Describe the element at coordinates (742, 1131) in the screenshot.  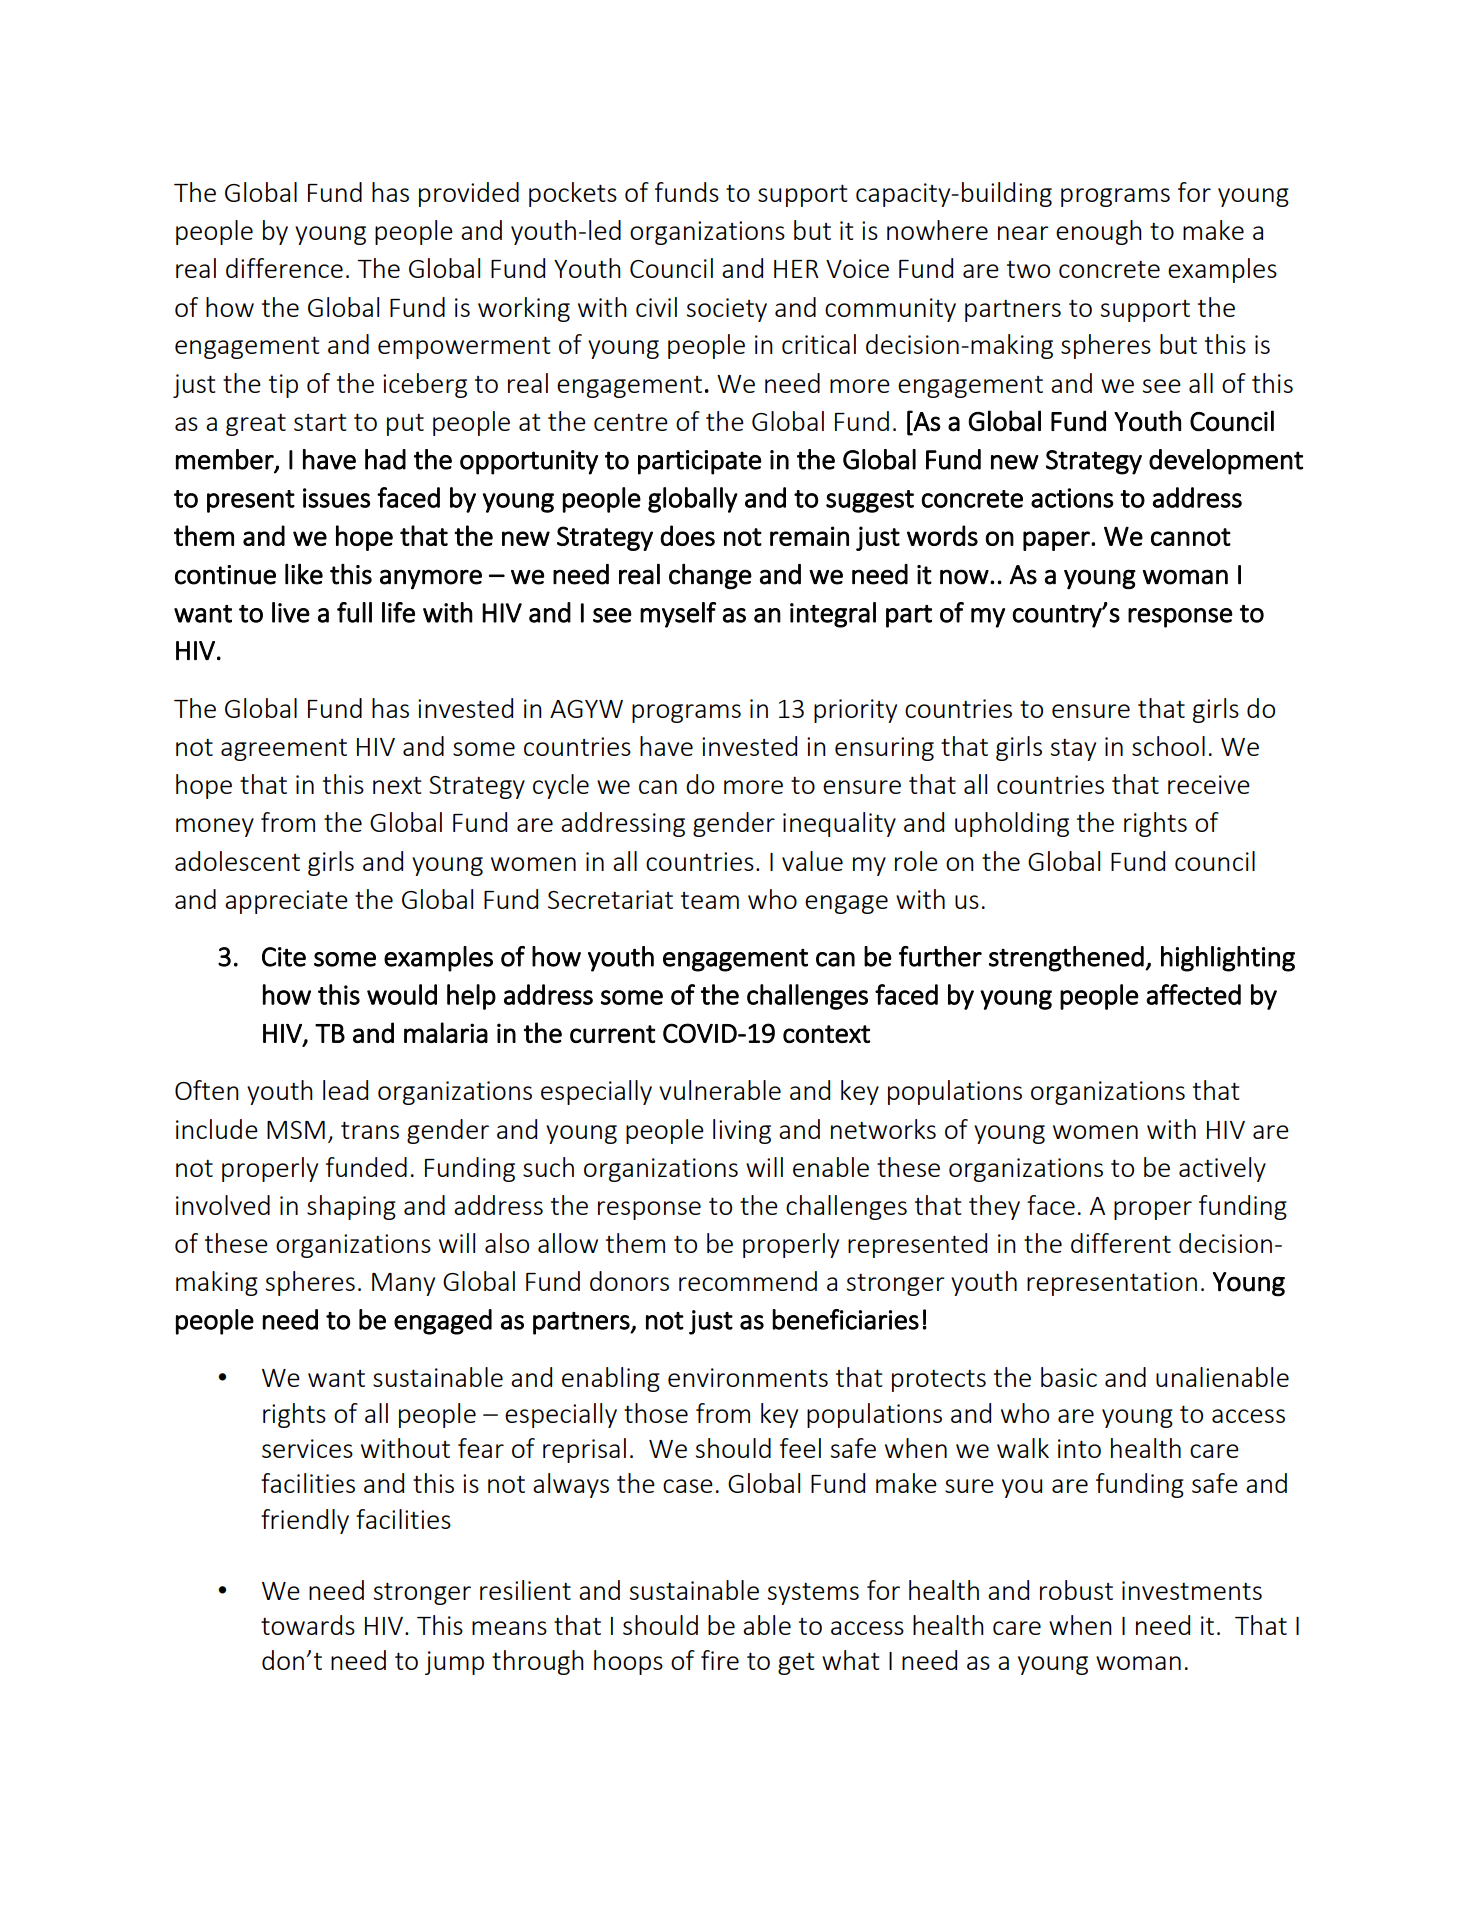
I see `living` at that location.
